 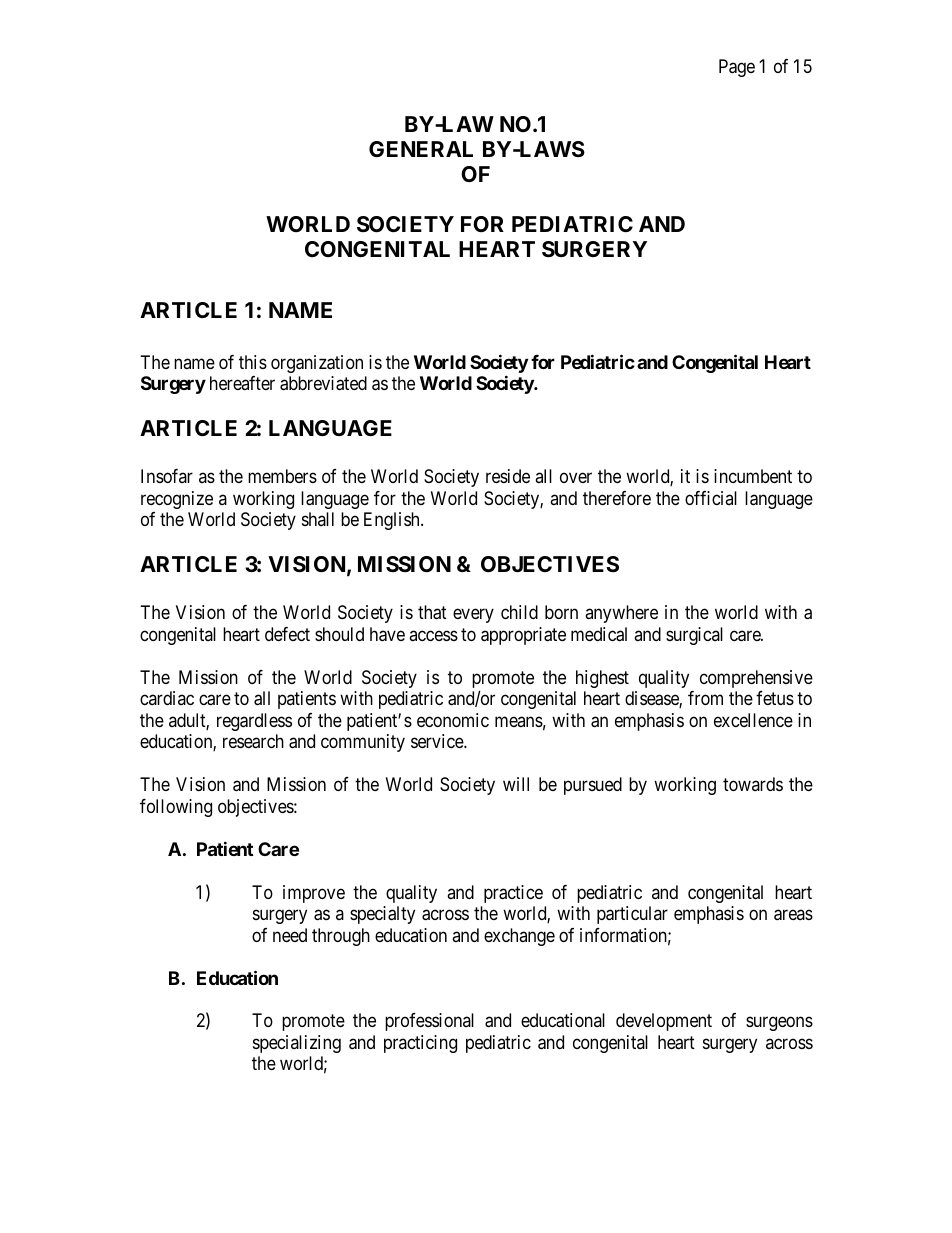 What do you see at coordinates (753, 476) in the screenshot?
I see `incumbent` at bounding box center [753, 476].
